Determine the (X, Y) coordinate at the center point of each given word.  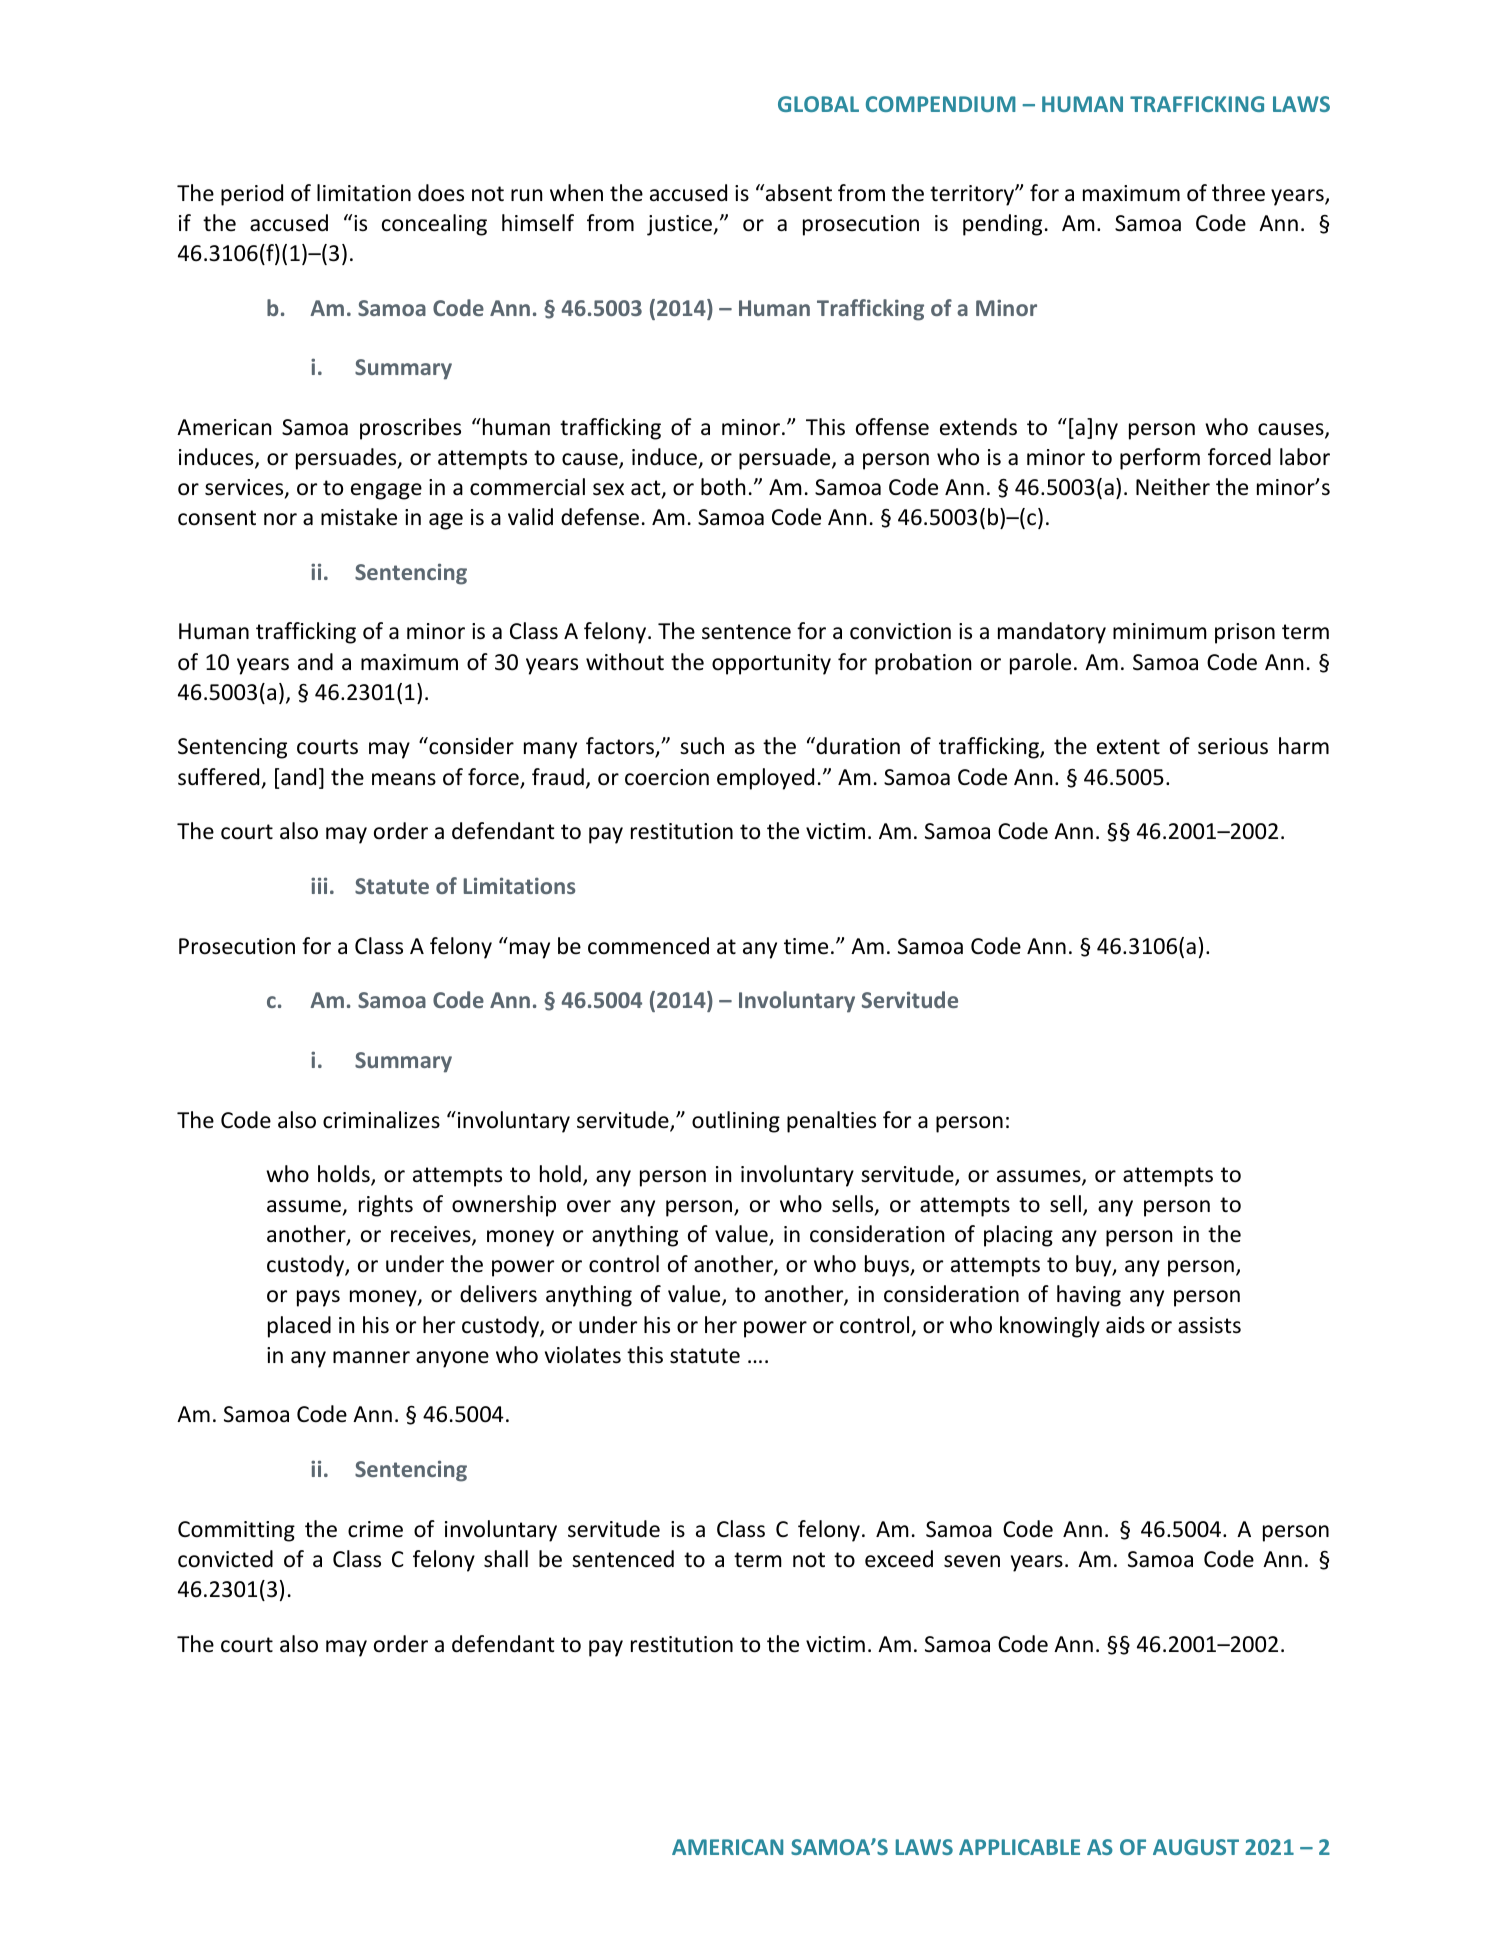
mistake (359, 517)
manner (371, 1357)
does (441, 193)
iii (319, 885)
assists (1209, 1325)
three (1238, 193)
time (806, 946)
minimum (1160, 631)
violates (583, 1355)
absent (797, 193)
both (723, 487)
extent (1128, 747)
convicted (225, 1559)
